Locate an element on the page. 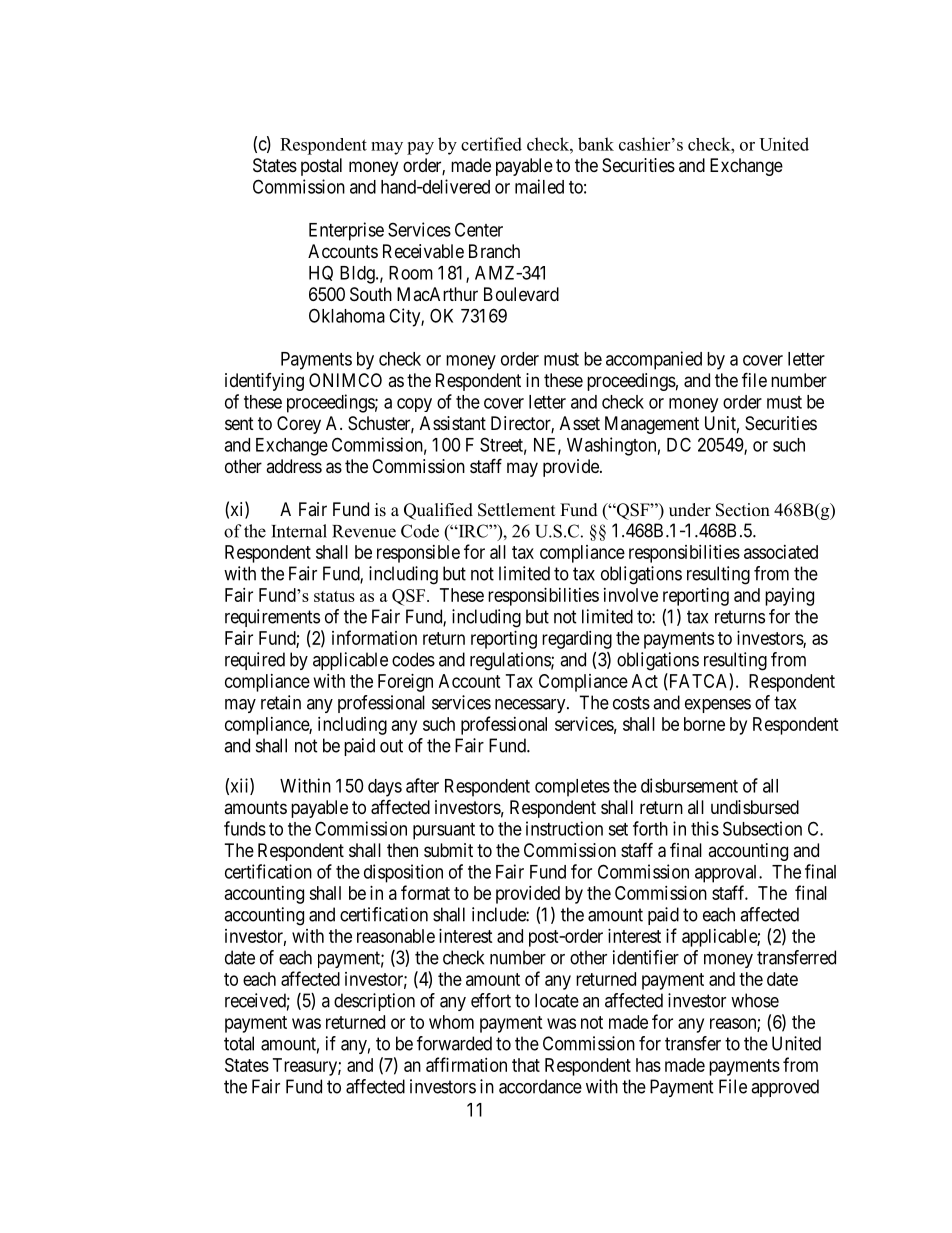 The height and width of the image is (1233, 952). mailed is located at coordinates (539, 186).
